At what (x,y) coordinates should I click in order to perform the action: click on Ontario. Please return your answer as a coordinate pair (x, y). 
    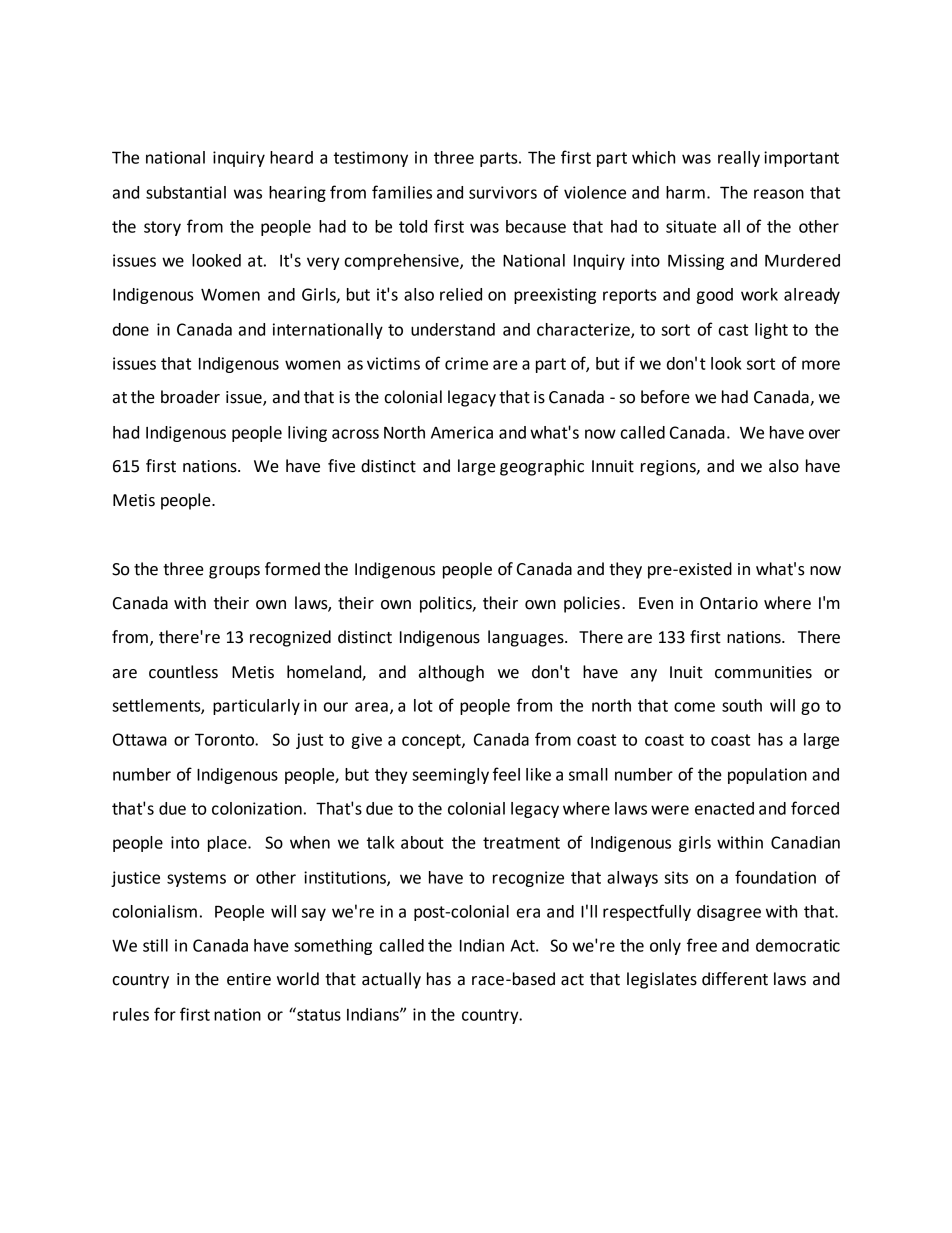
    Looking at the image, I should click on (729, 603).
